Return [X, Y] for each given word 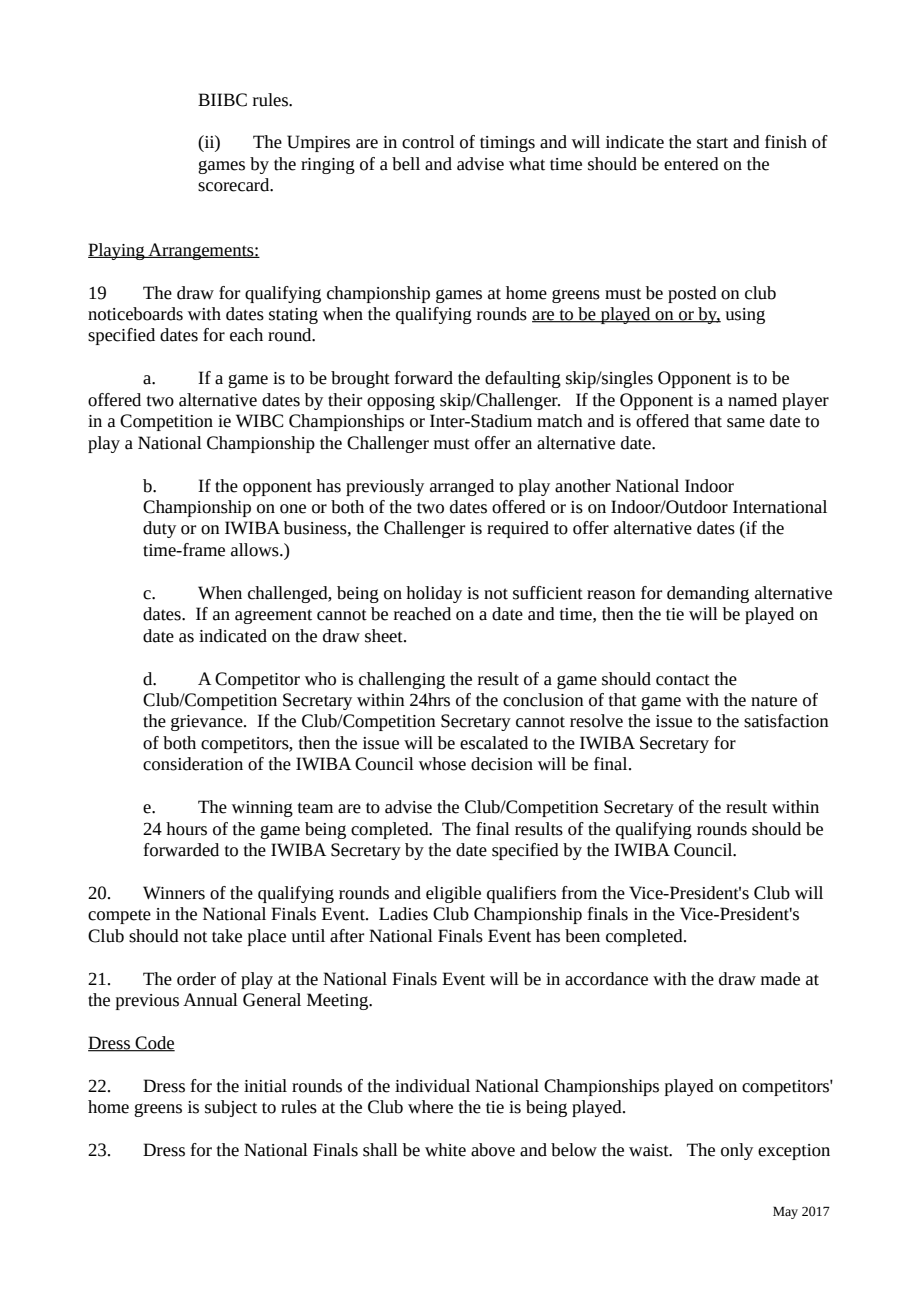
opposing [401, 402]
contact [683, 680]
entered [691, 164]
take [227, 936]
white [445, 1150]
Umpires [318, 143]
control [428, 142]
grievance [208, 723]
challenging [402, 680]
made [780, 979]
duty [159, 529]
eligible [453, 894]
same [746, 423]
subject [231, 1108]
